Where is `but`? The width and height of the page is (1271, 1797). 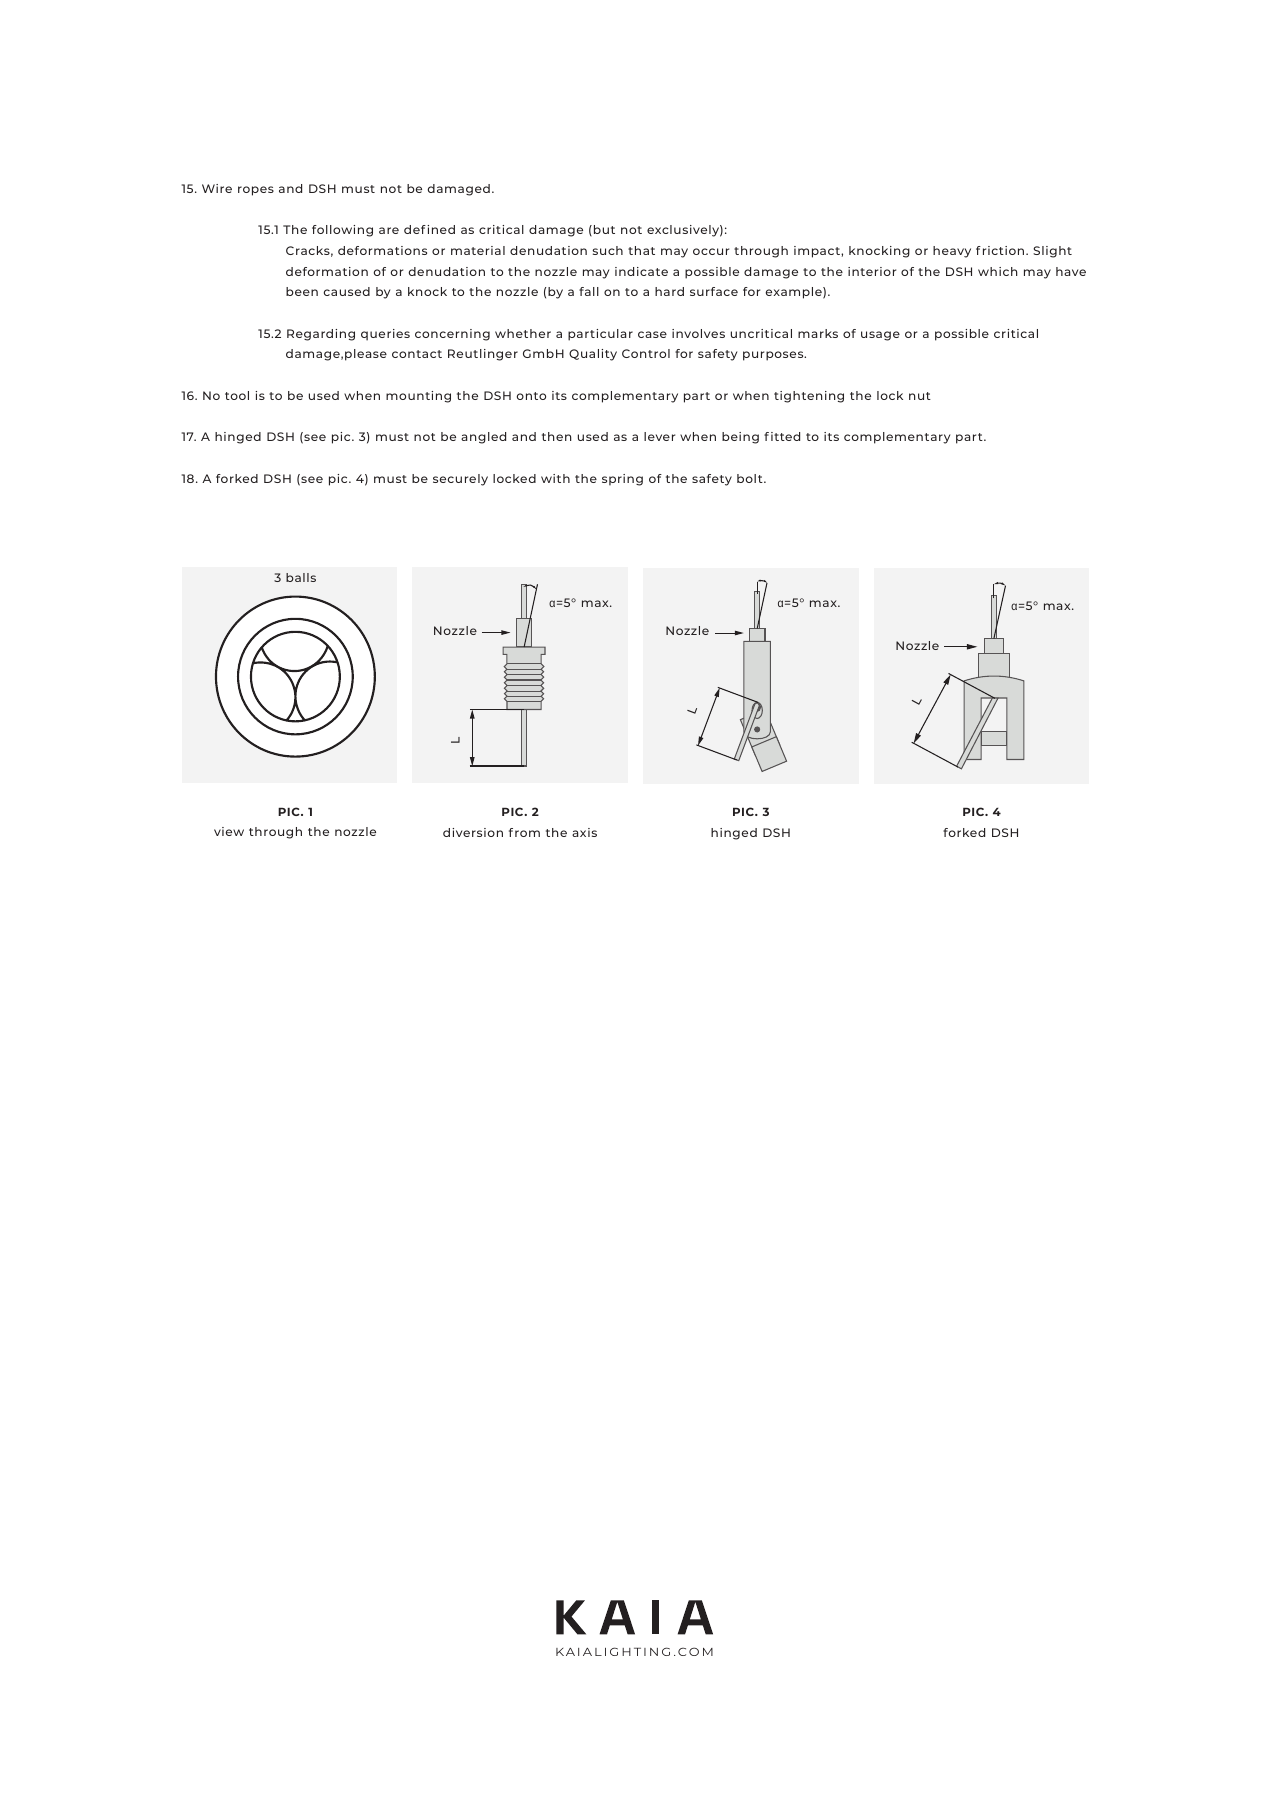 but is located at coordinates (604, 229).
